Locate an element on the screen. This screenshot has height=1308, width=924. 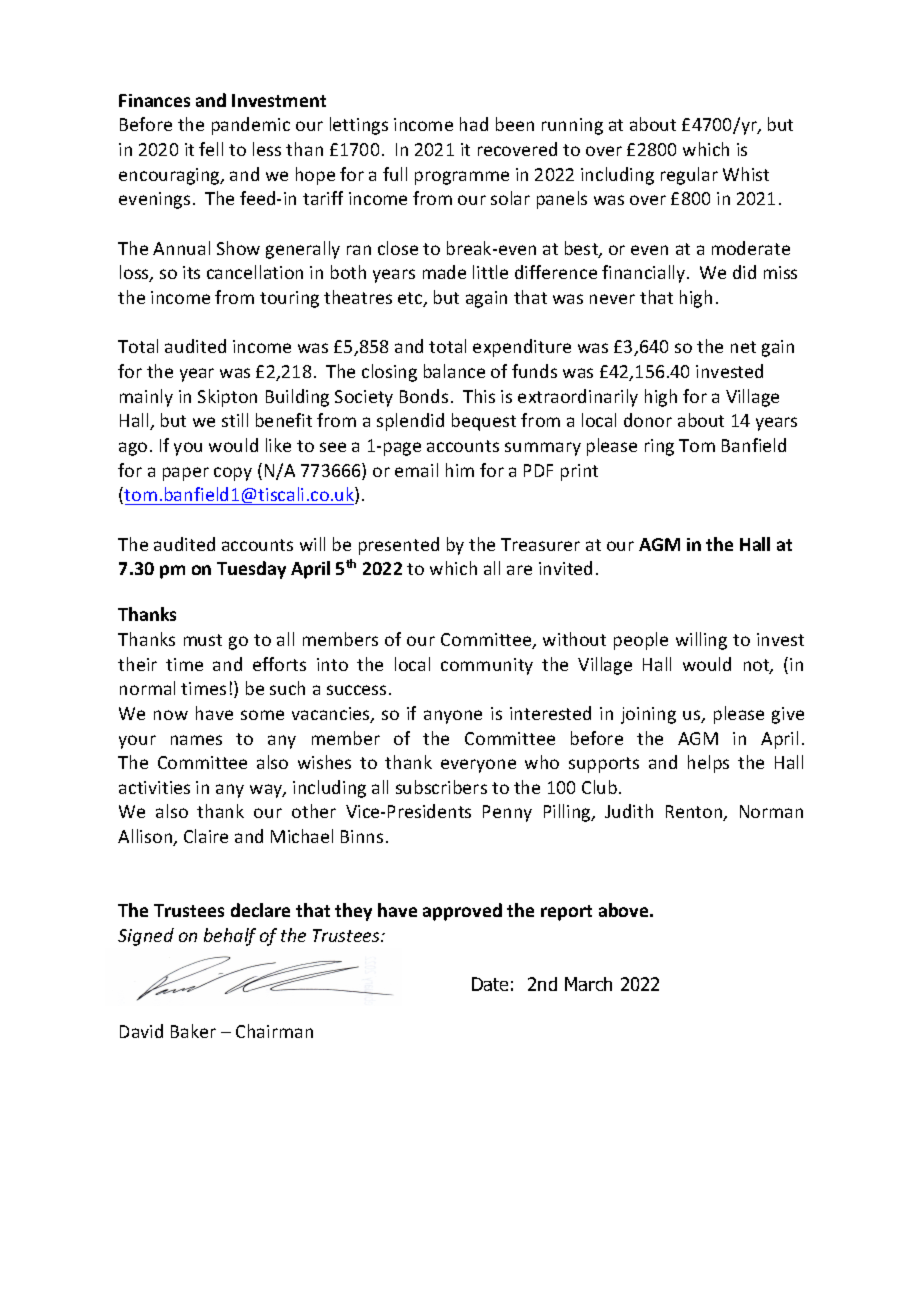
fell is located at coordinates (211, 149).
